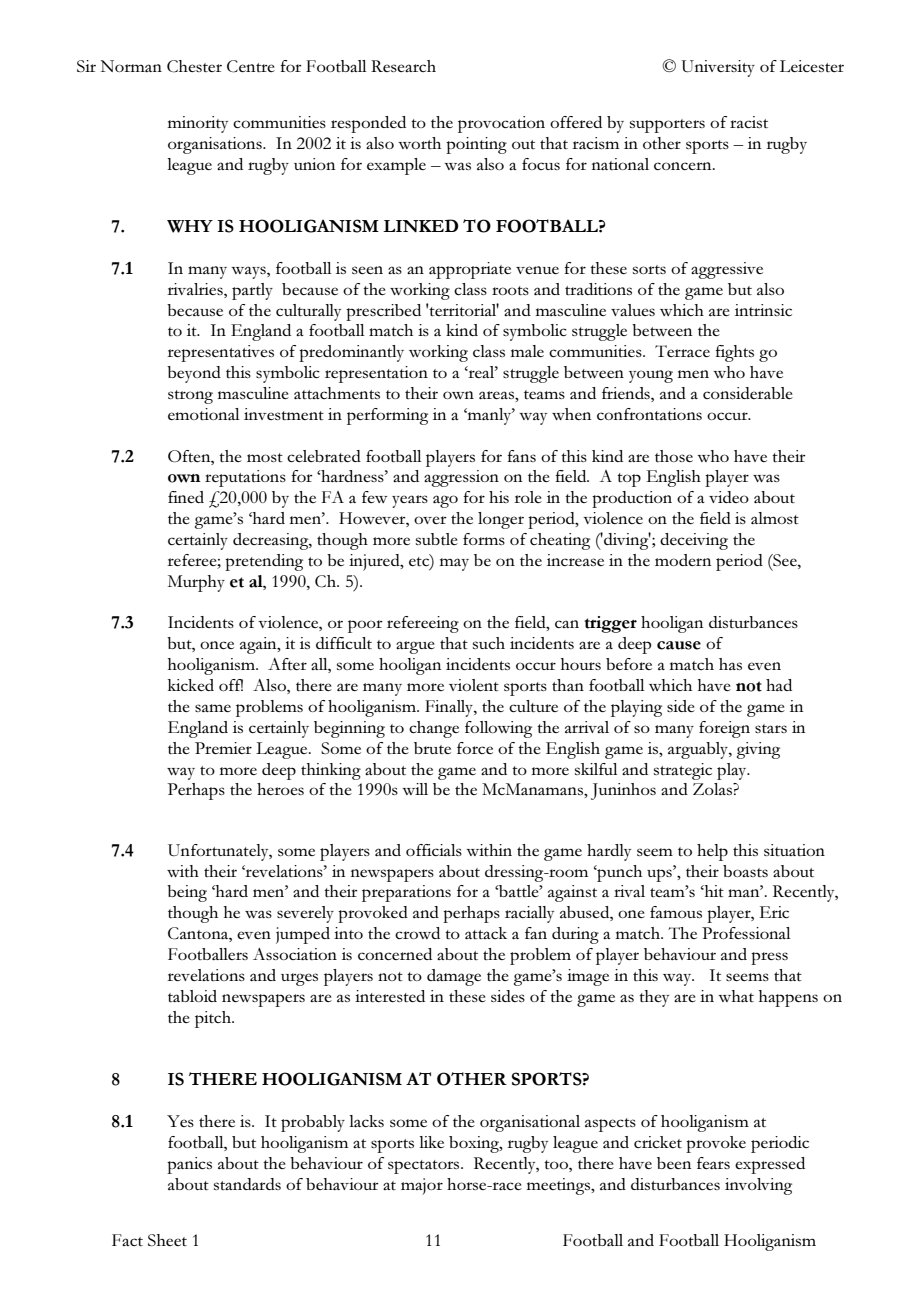 The height and width of the screenshot is (1307, 924). I want to click on Sheet, so click(167, 1240).
